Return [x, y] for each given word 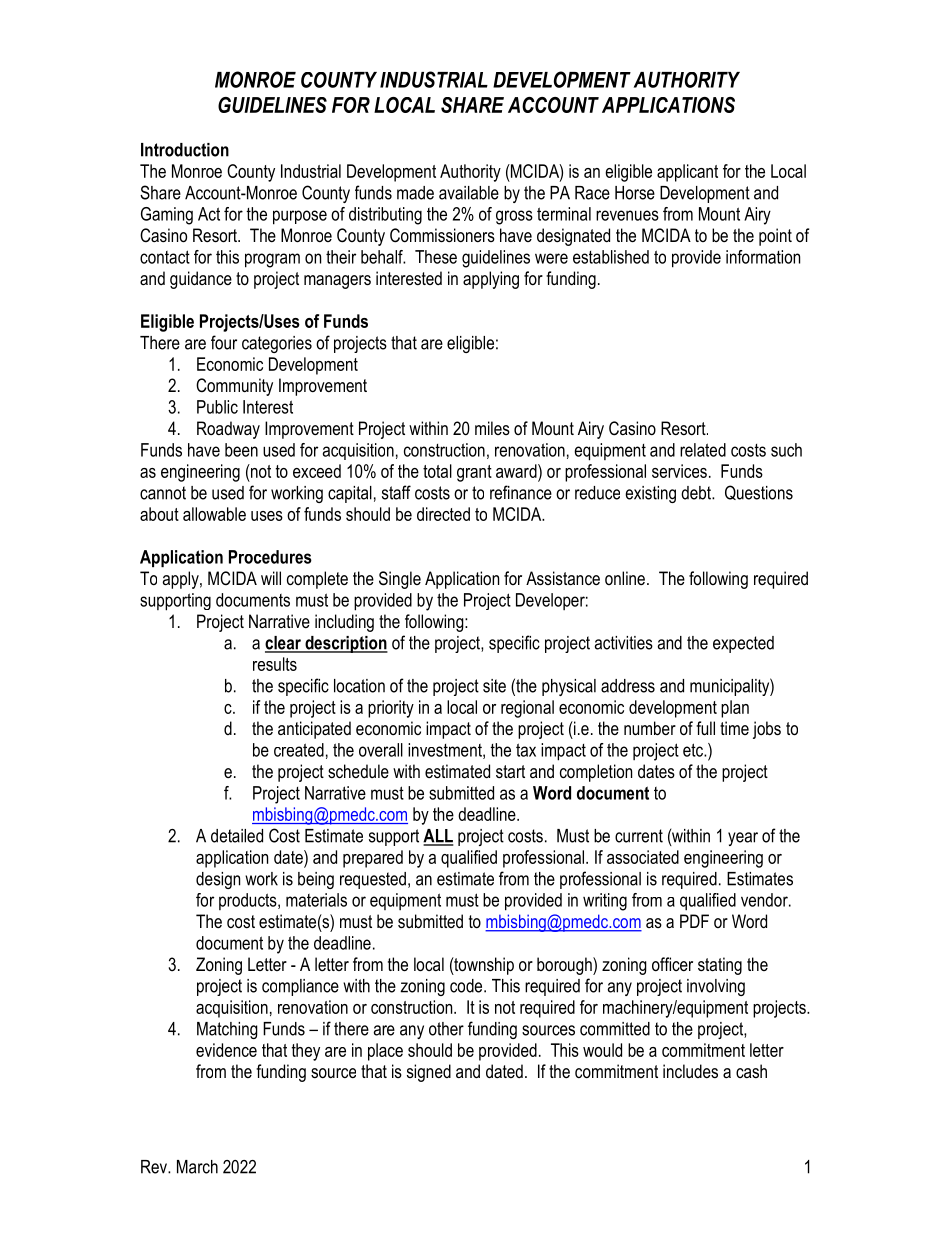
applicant [687, 173]
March [197, 1167]
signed [429, 1073]
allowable [214, 514]
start [510, 771]
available [469, 193]
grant [474, 473]
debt [697, 493]
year [743, 839]
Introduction [185, 150]
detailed [237, 836]
